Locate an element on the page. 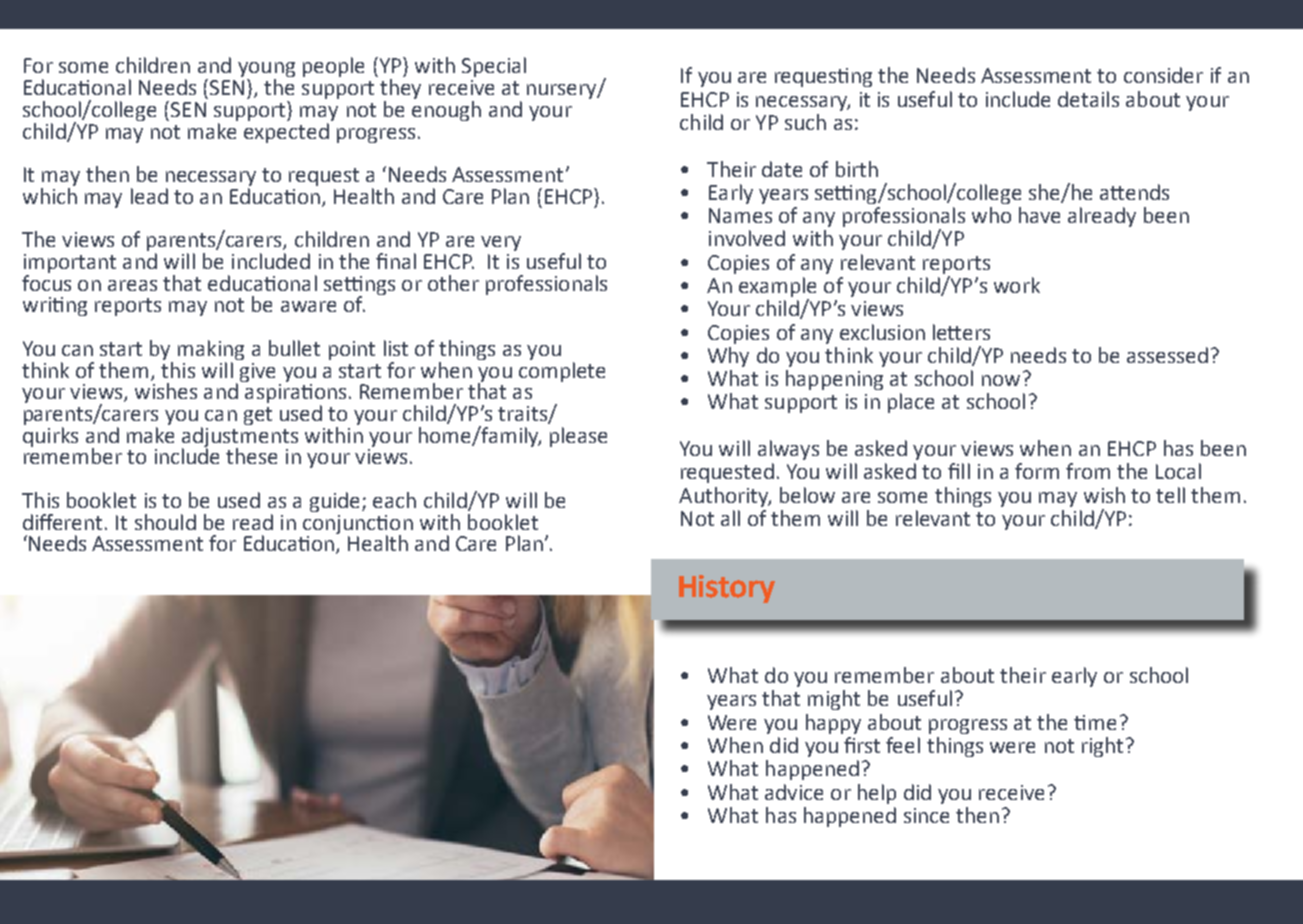 The height and width of the document is (924, 1303). Special is located at coordinates (494, 67).
